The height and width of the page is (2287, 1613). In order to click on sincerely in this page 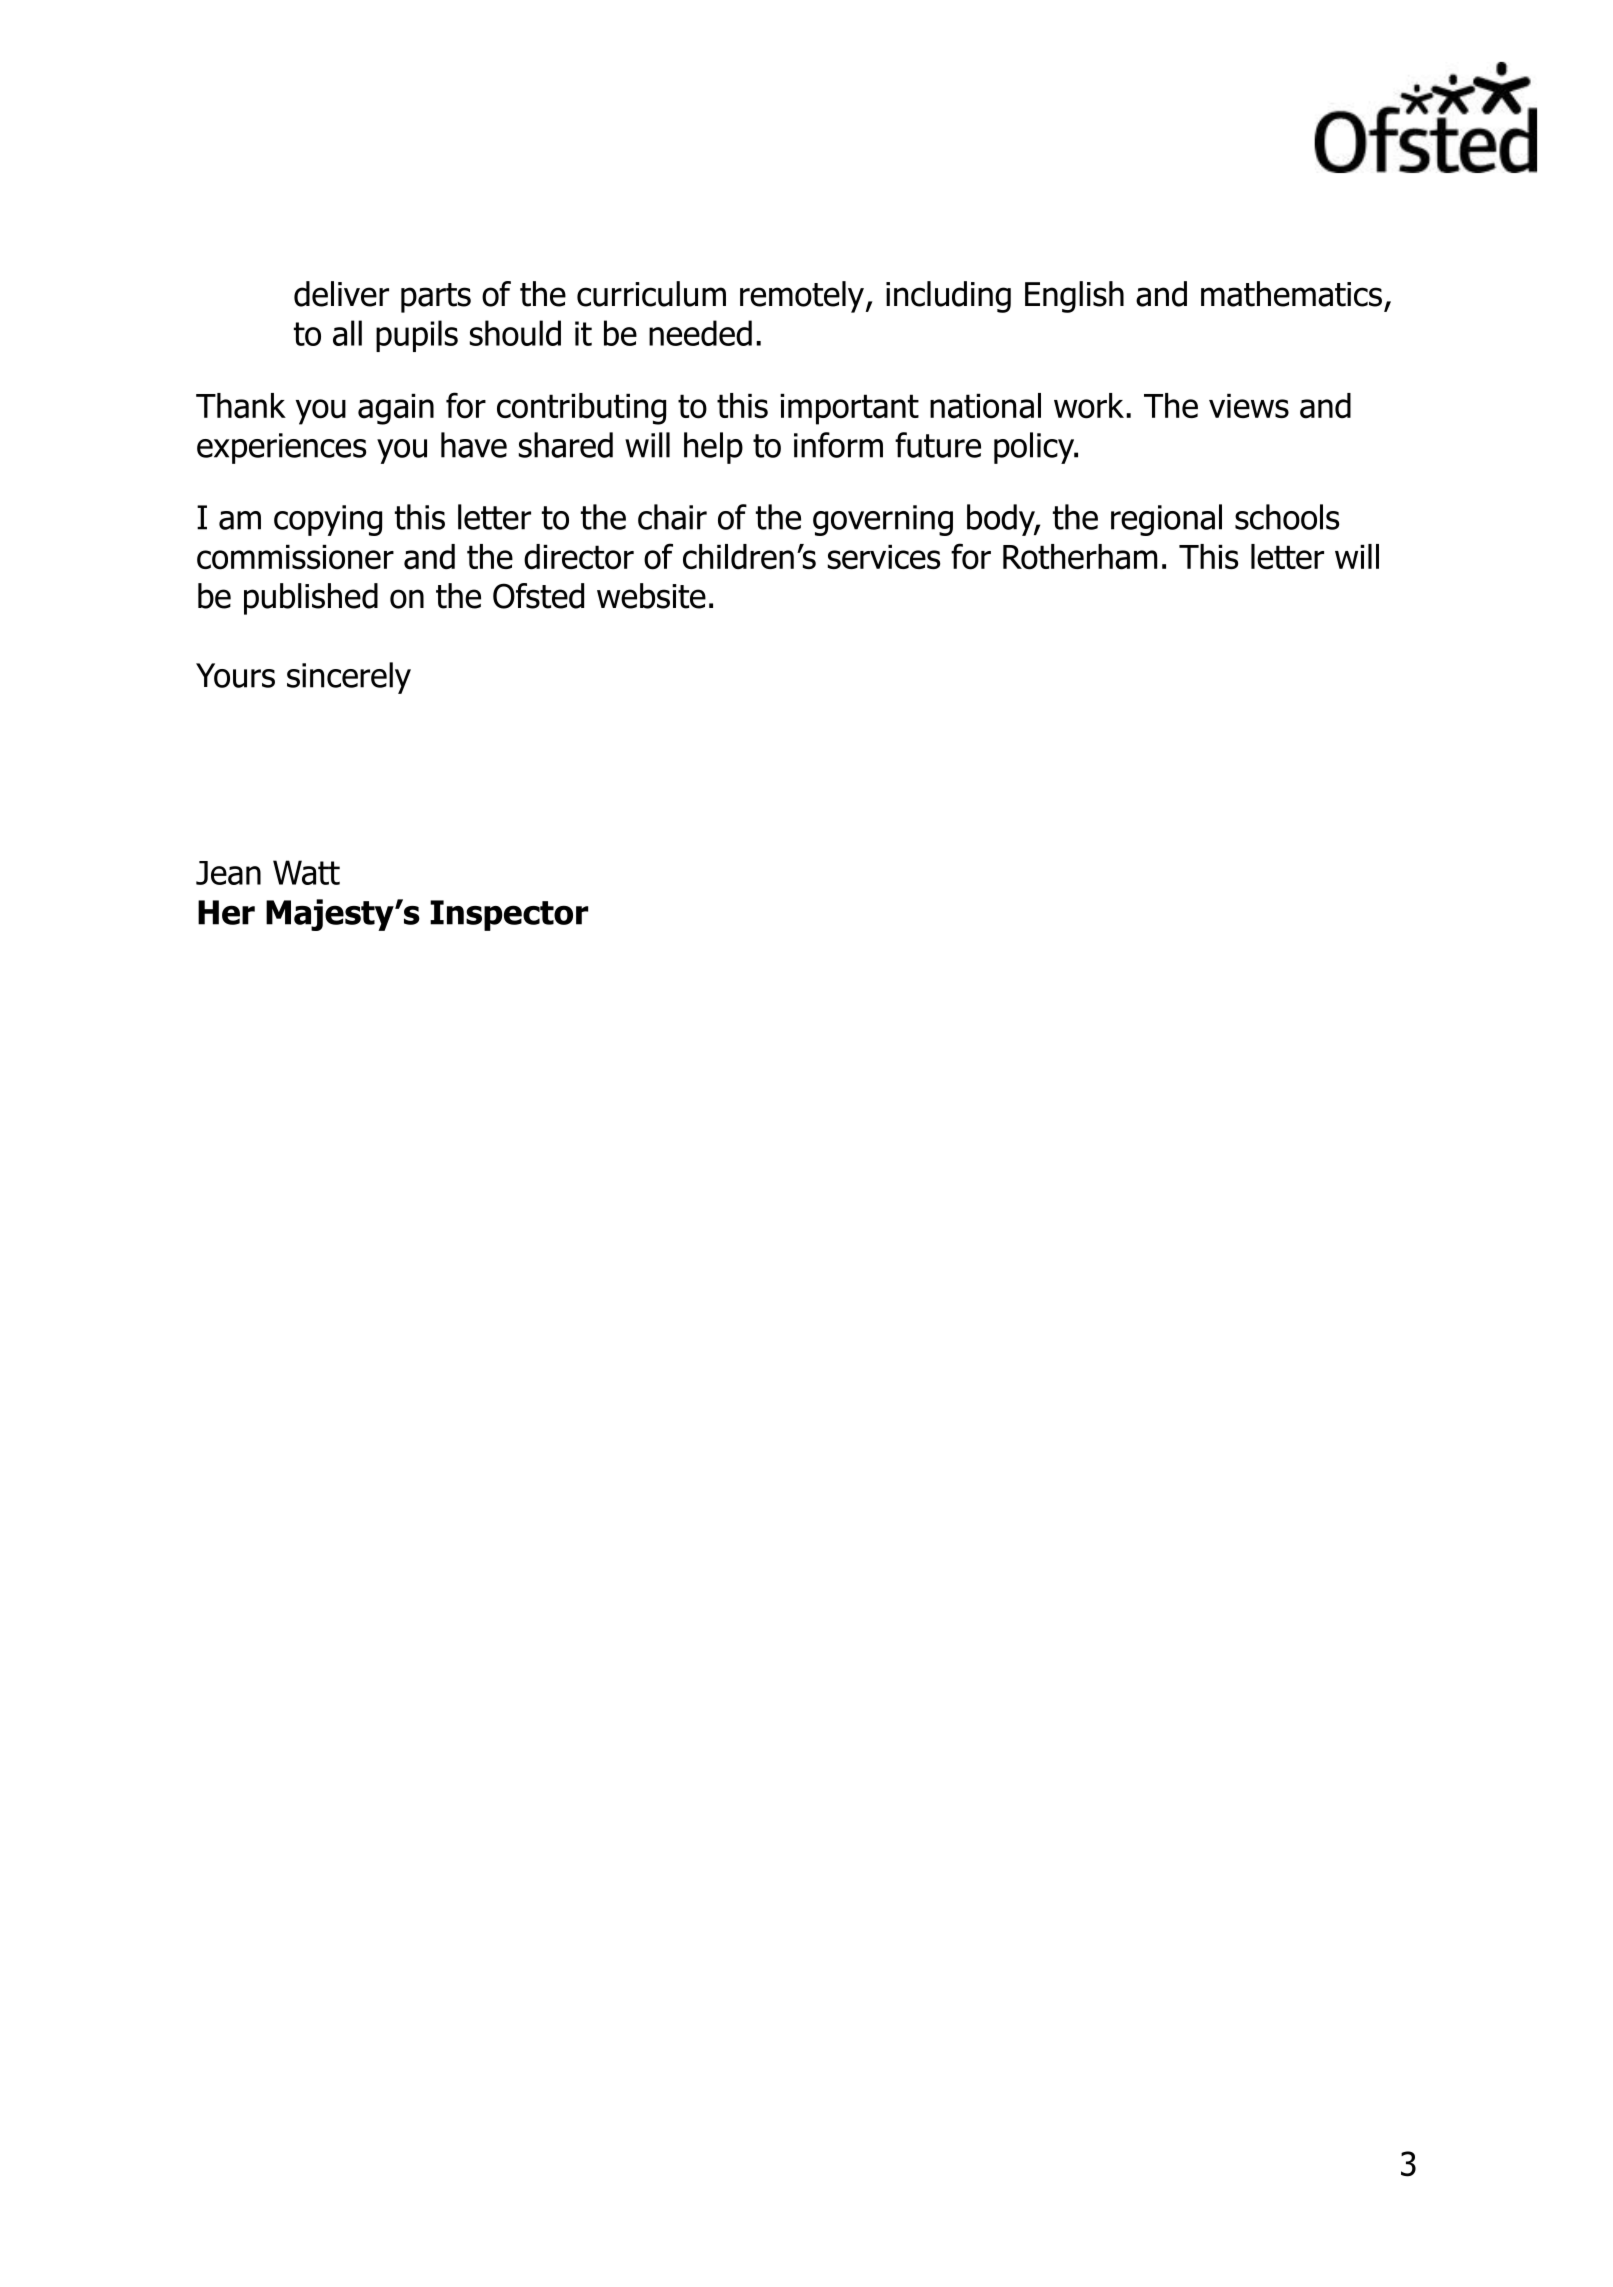, I will do `click(349, 678)`.
